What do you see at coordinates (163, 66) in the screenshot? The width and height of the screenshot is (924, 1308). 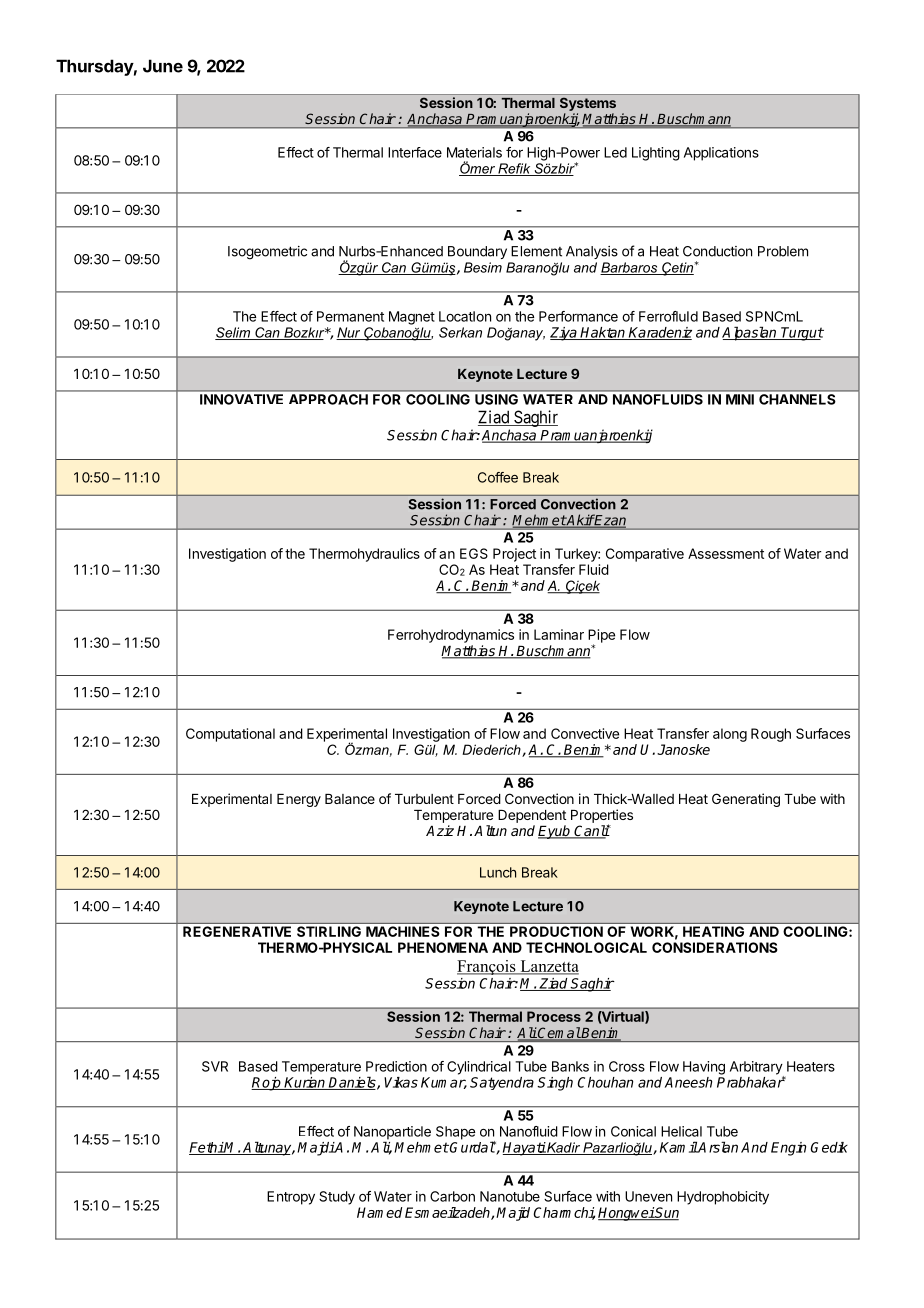 I see `June` at bounding box center [163, 66].
